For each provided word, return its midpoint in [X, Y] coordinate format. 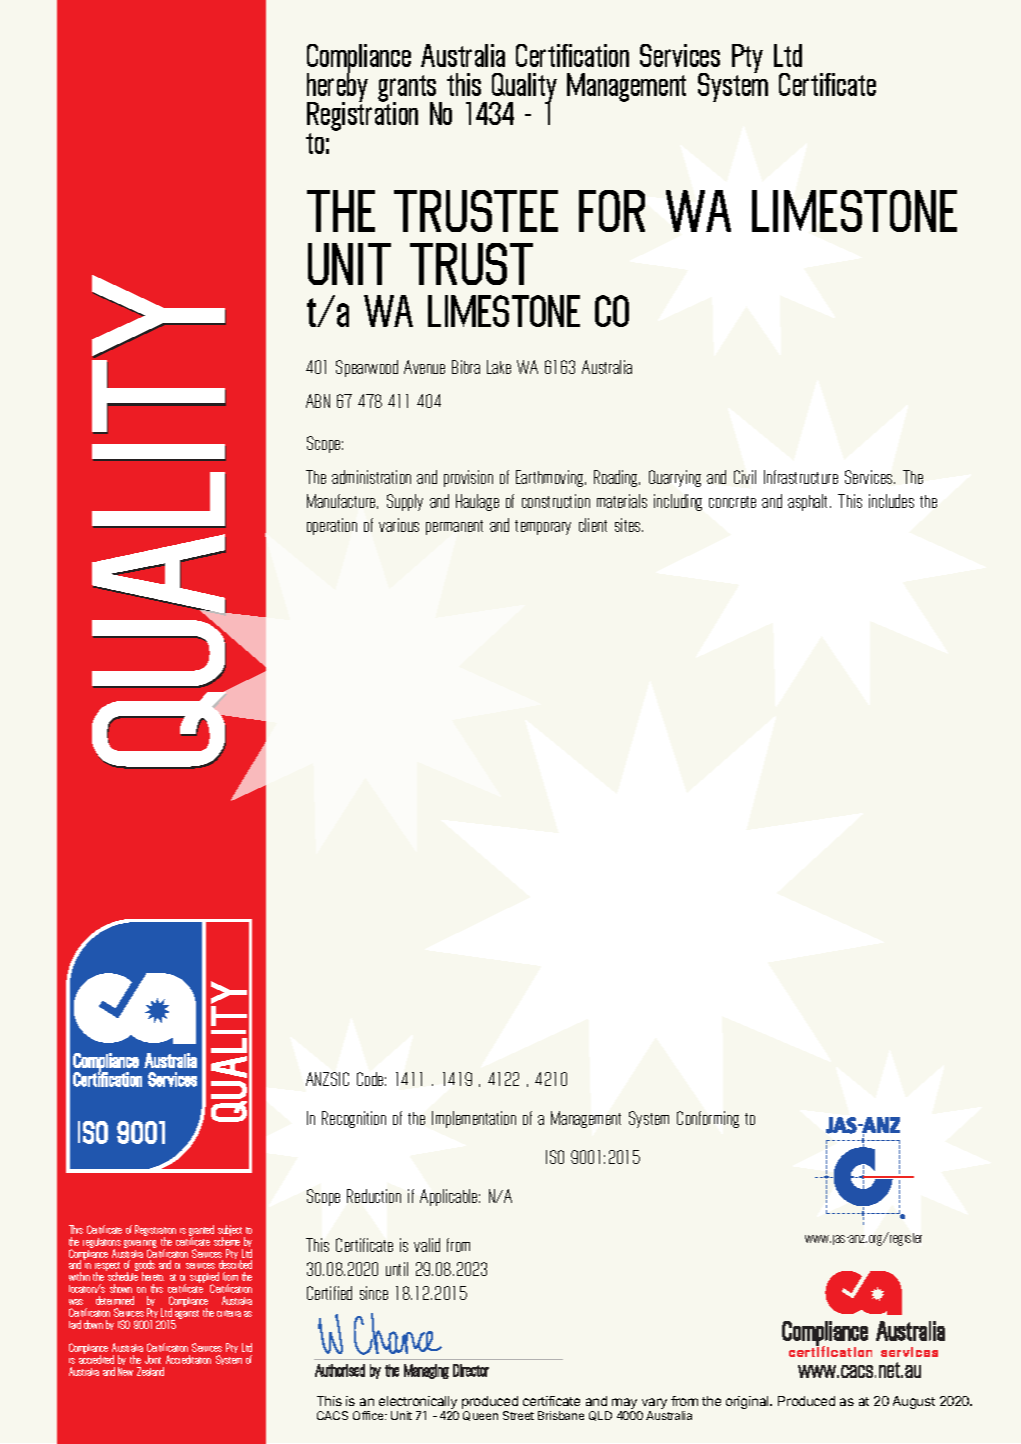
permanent [454, 527]
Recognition [354, 1119]
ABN [318, 401]
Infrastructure [801, 477]
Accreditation [188, 1359]
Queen [480, 1416]
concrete [732, 502]
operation [332, 526]
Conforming [708, 1119]
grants [407, 89]
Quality [524, 88]
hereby [337, 87]
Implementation [474, 1119]
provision [468, 478]
